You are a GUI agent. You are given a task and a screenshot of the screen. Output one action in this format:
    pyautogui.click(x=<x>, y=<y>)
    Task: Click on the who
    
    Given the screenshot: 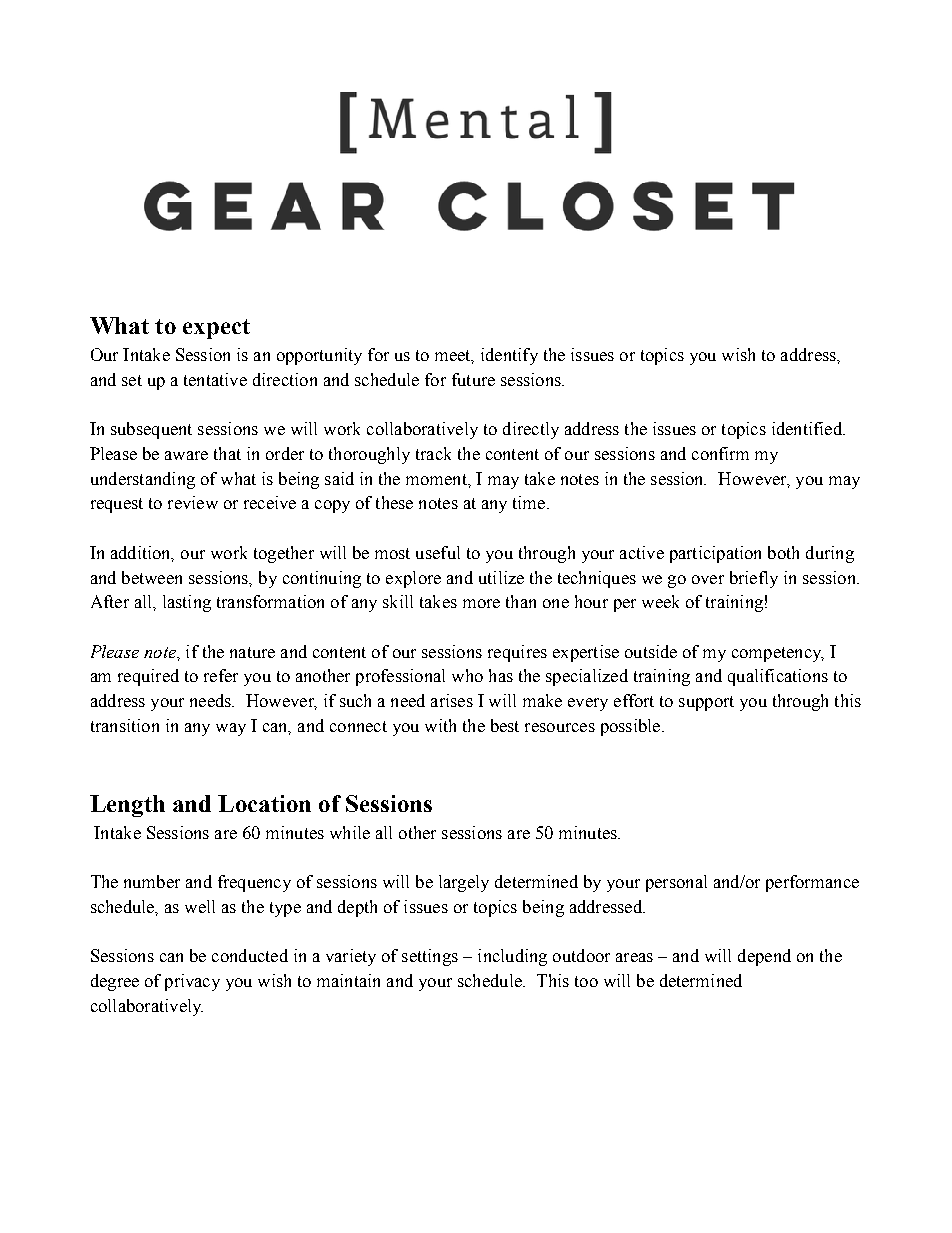 What is the action you would take?
    pyautogui.click(x=467, y=675)
